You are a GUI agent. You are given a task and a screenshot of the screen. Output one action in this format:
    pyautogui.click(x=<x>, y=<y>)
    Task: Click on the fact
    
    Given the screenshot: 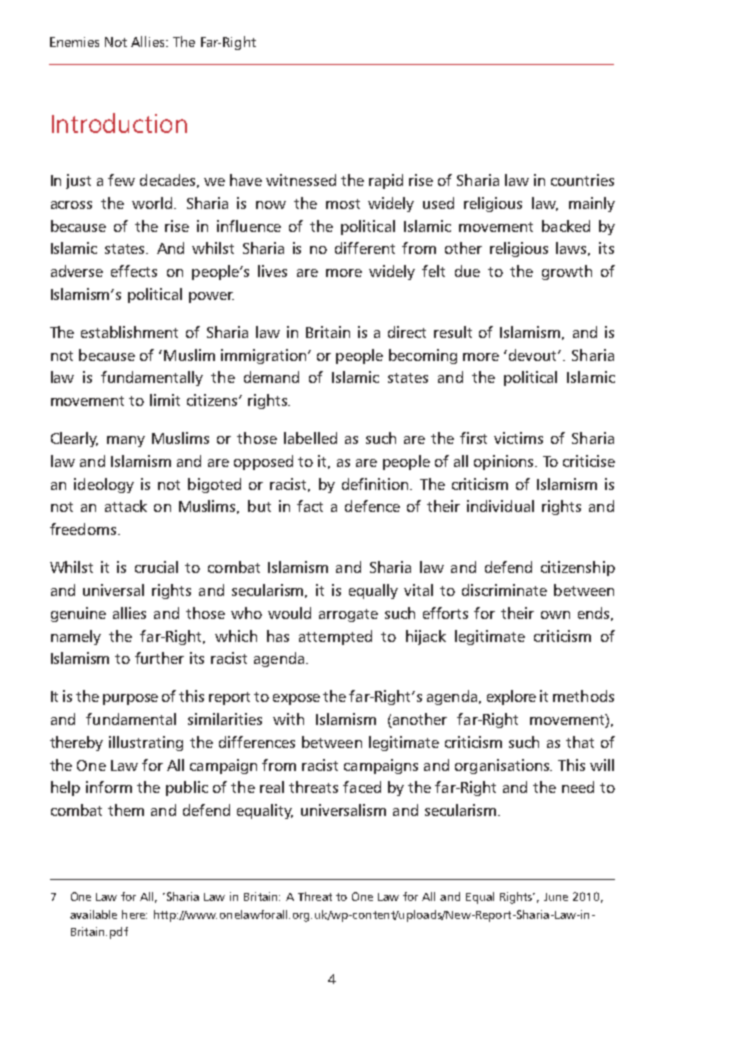 What is the action you would take?
    pyautogui.click(x=310, y=506)
